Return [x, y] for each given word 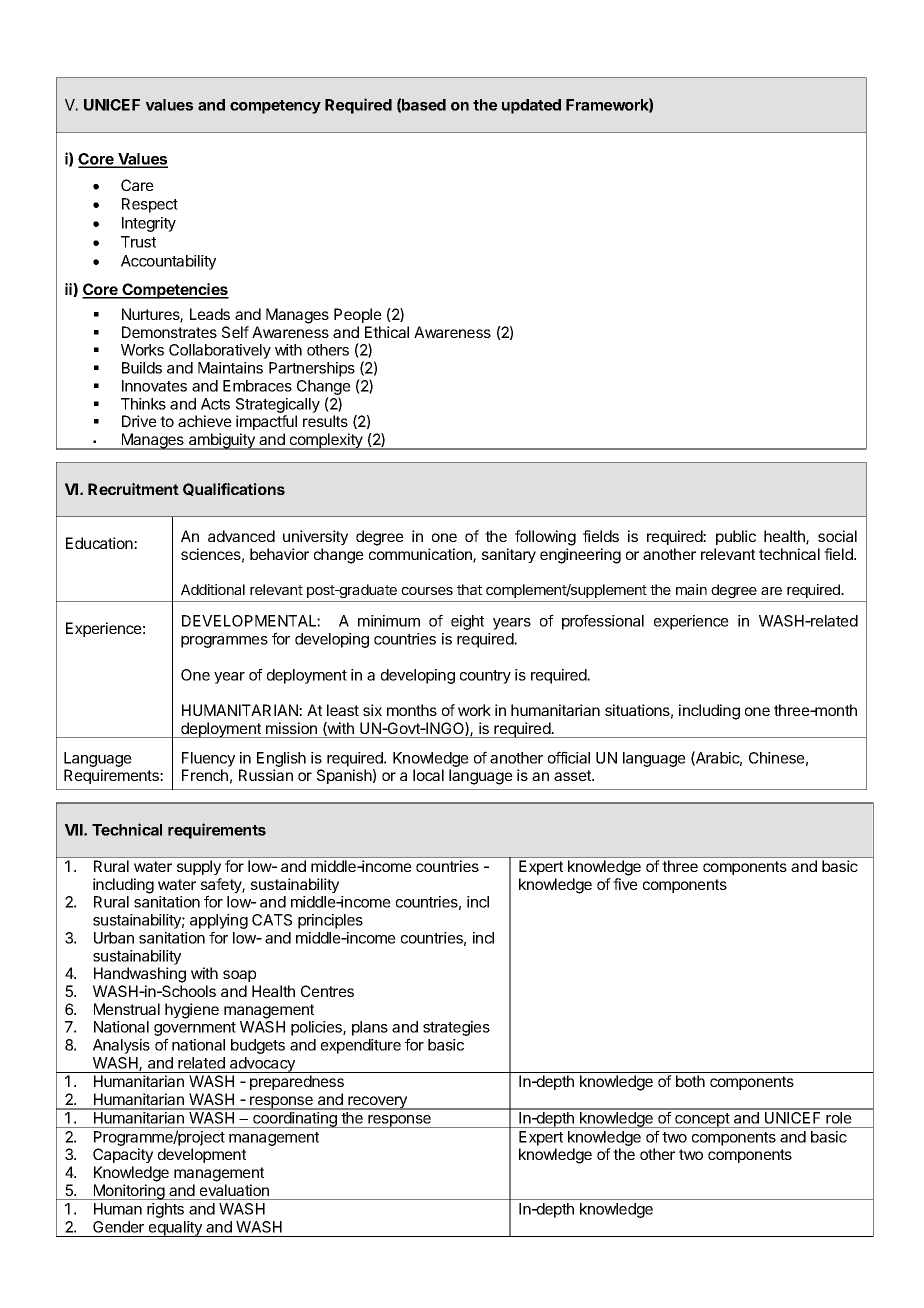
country [485, 677]
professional [603, 622]
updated [531, 106]
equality [175, 1229]
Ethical [387, 332]
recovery [377, 1103]
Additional [213, 589]
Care [137, 185]
